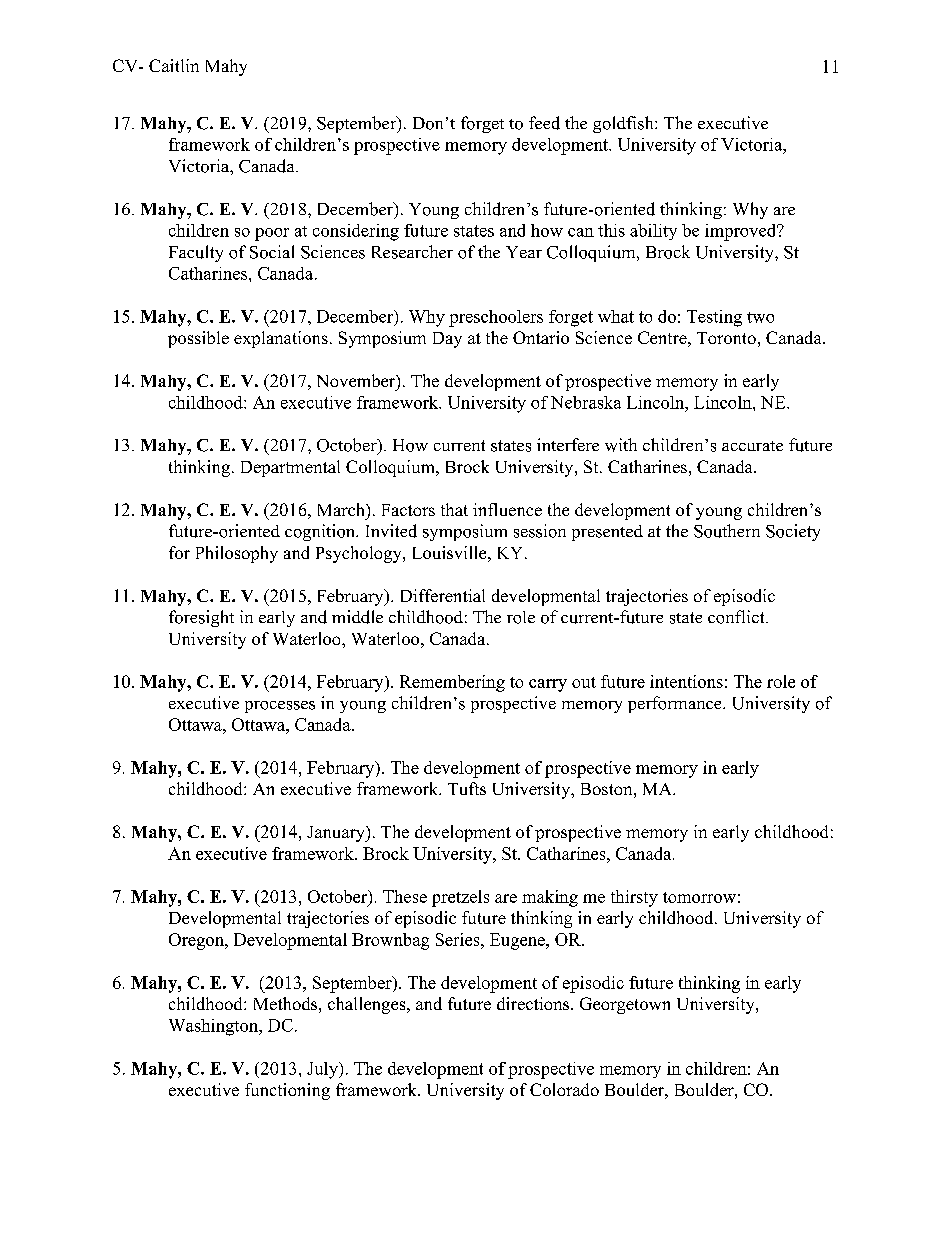 This image has height=1233, width=952. What do you see at coordinates (287, 1091) in the image?
I see `functioning` at bounding box center [287, 1091].
